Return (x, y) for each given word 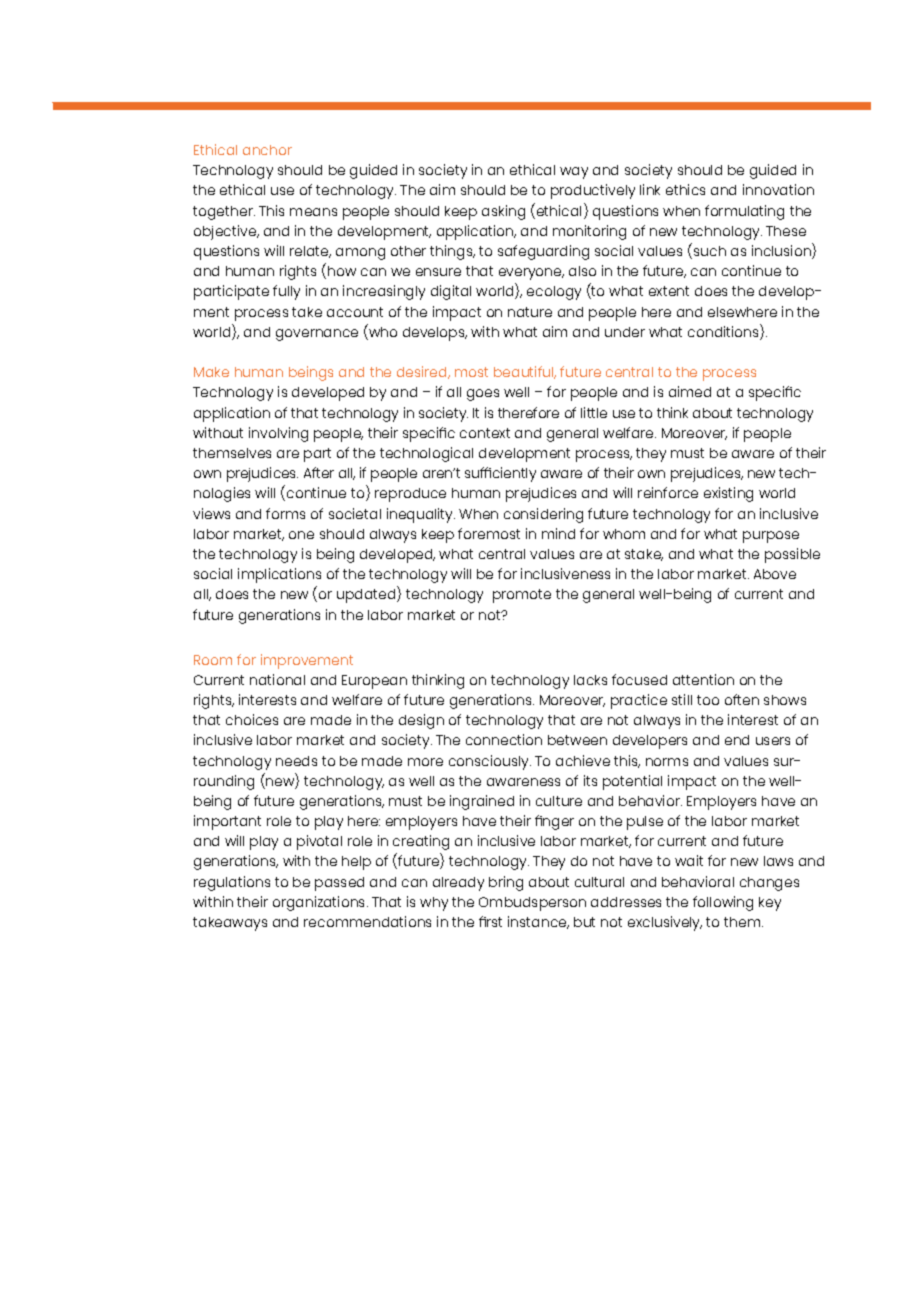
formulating (744, 212)
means (313, 212)
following (723, 903)
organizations (320, 903)
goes (483, 395)
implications (279, 575)
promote (522, 596)
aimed (690, 391)
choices (252, 719)
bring (506, 883)
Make (211, 372)
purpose (771, 537)
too (708, 700)
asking (503, 212)
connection (504, 739)
